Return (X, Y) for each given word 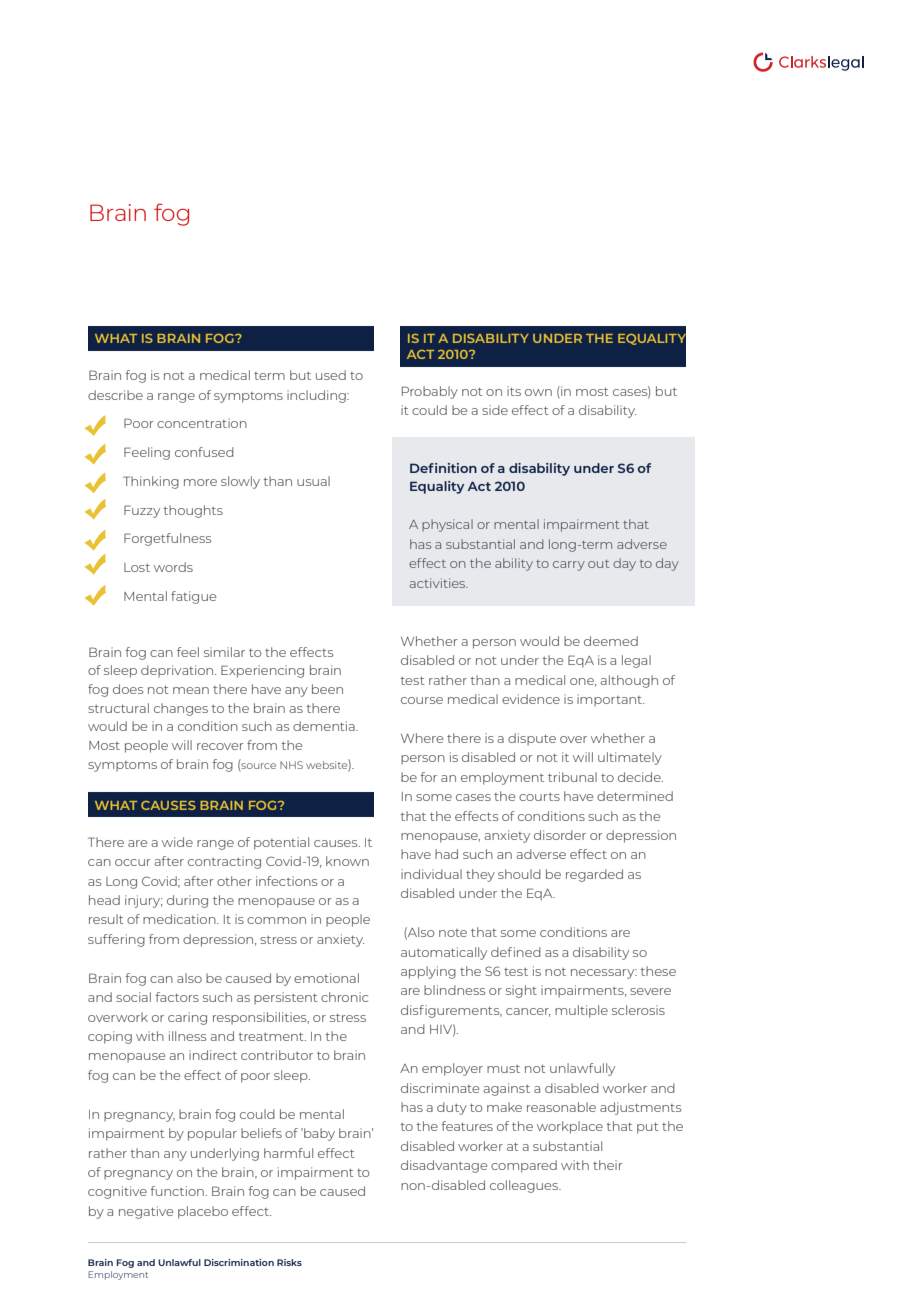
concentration (202, 423)
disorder (560, 835)
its (514, 391)
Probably (430, 392)
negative (146, 1212)
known (347, 861)
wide (177, 842)
